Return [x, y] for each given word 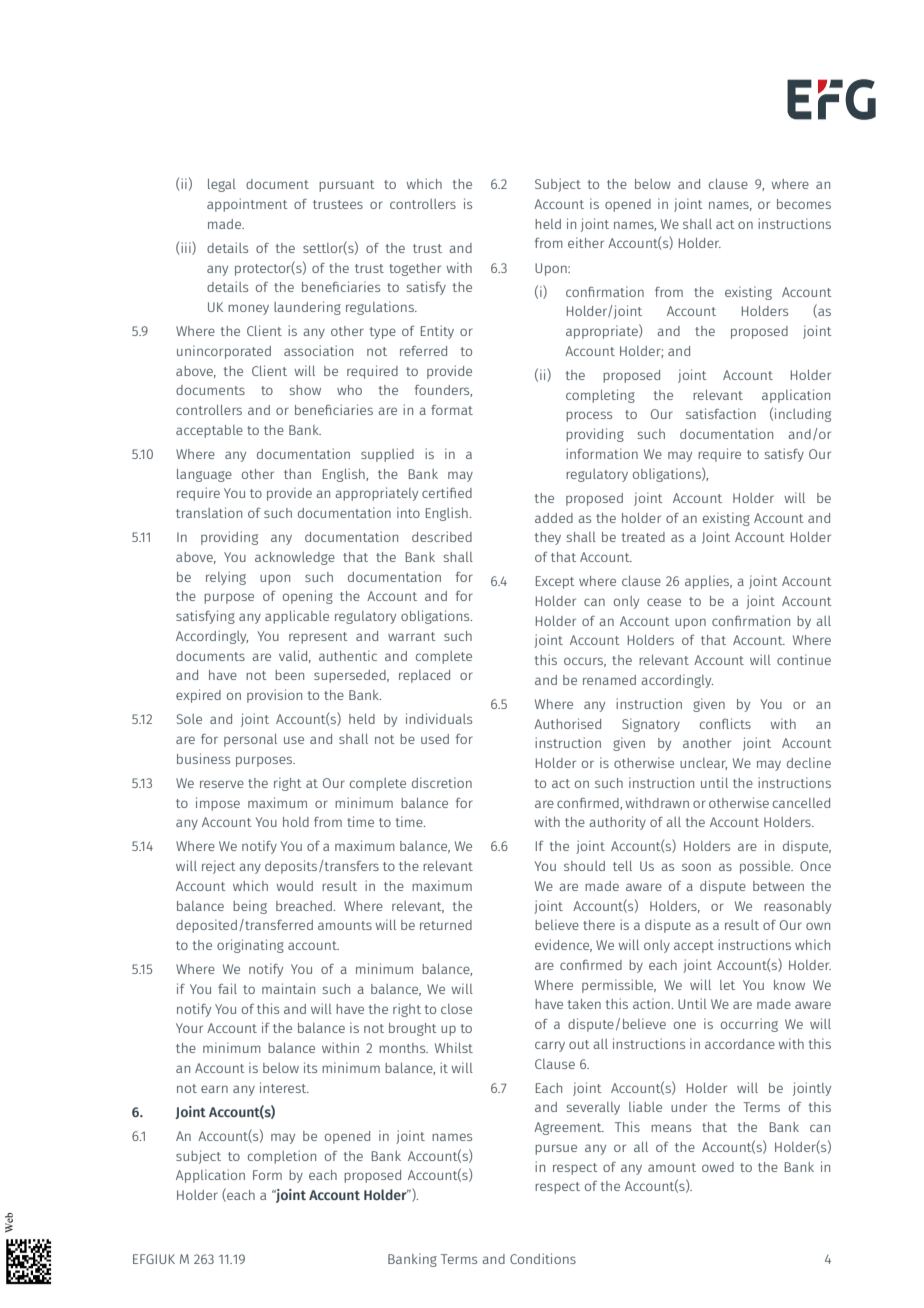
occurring [749, 1025]
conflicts [725, 723]
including [803, 415]
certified [447, 492]
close [456, 1009]
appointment [247, 205]
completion [282, 1157]
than [297, 474]
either [586, 242]
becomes [804, 204]
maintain [288, 988]
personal [250, 740]
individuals [439, 718]
